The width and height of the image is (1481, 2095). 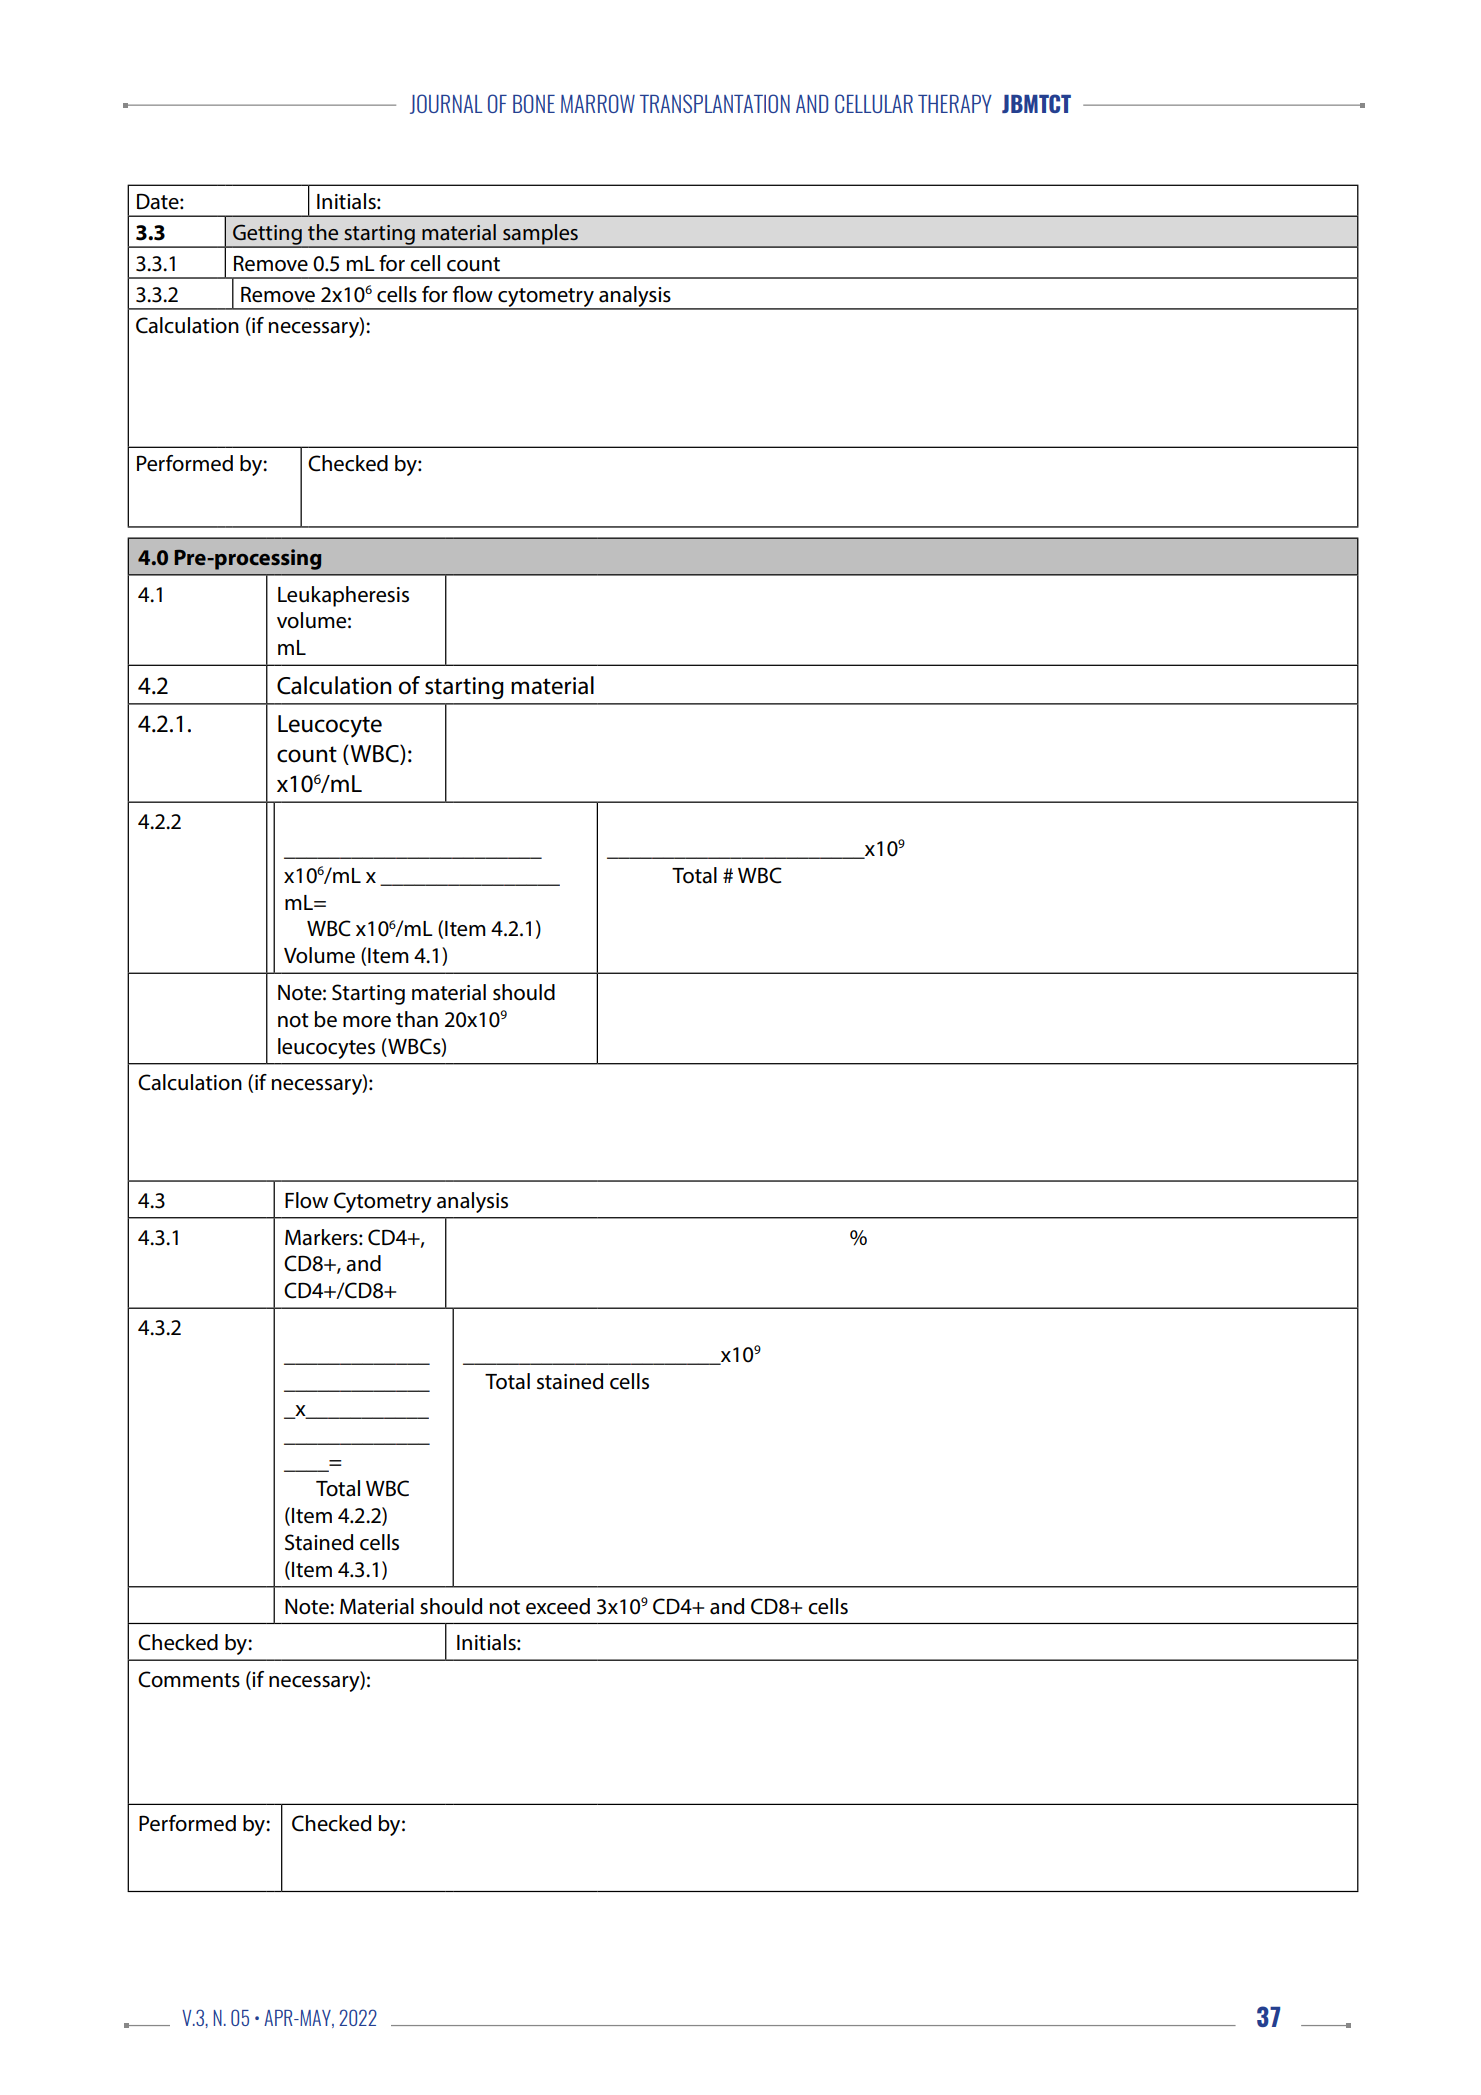 What do you see at coordinates (417, 1019) in the image?
I see `than` at bounding box center [417, 1019].
